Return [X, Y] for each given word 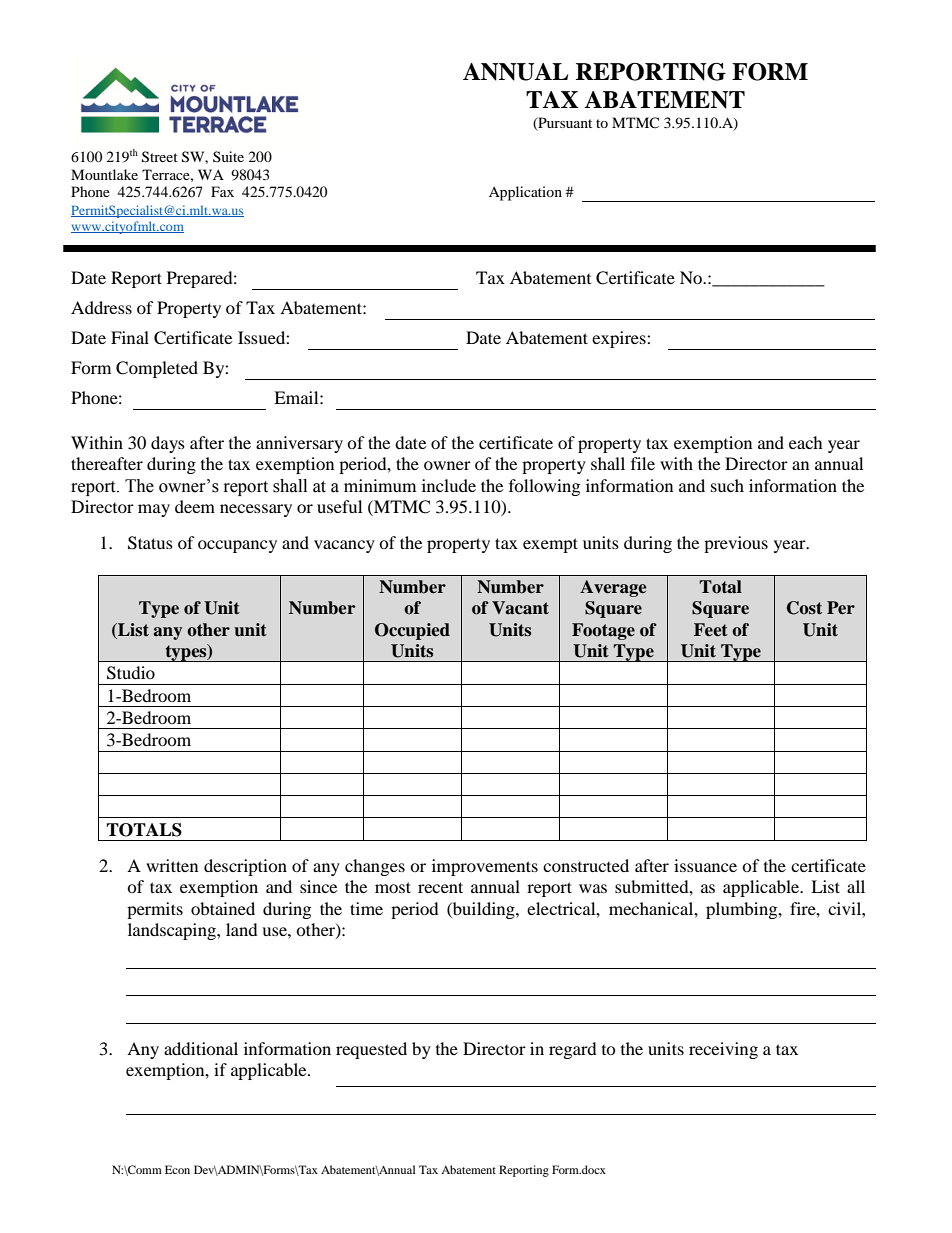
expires [620, 339]
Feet [711, 630]
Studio [131, 673]
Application [525, 193]
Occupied [412, 631]
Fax [222, 191]
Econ [177, 1169]
